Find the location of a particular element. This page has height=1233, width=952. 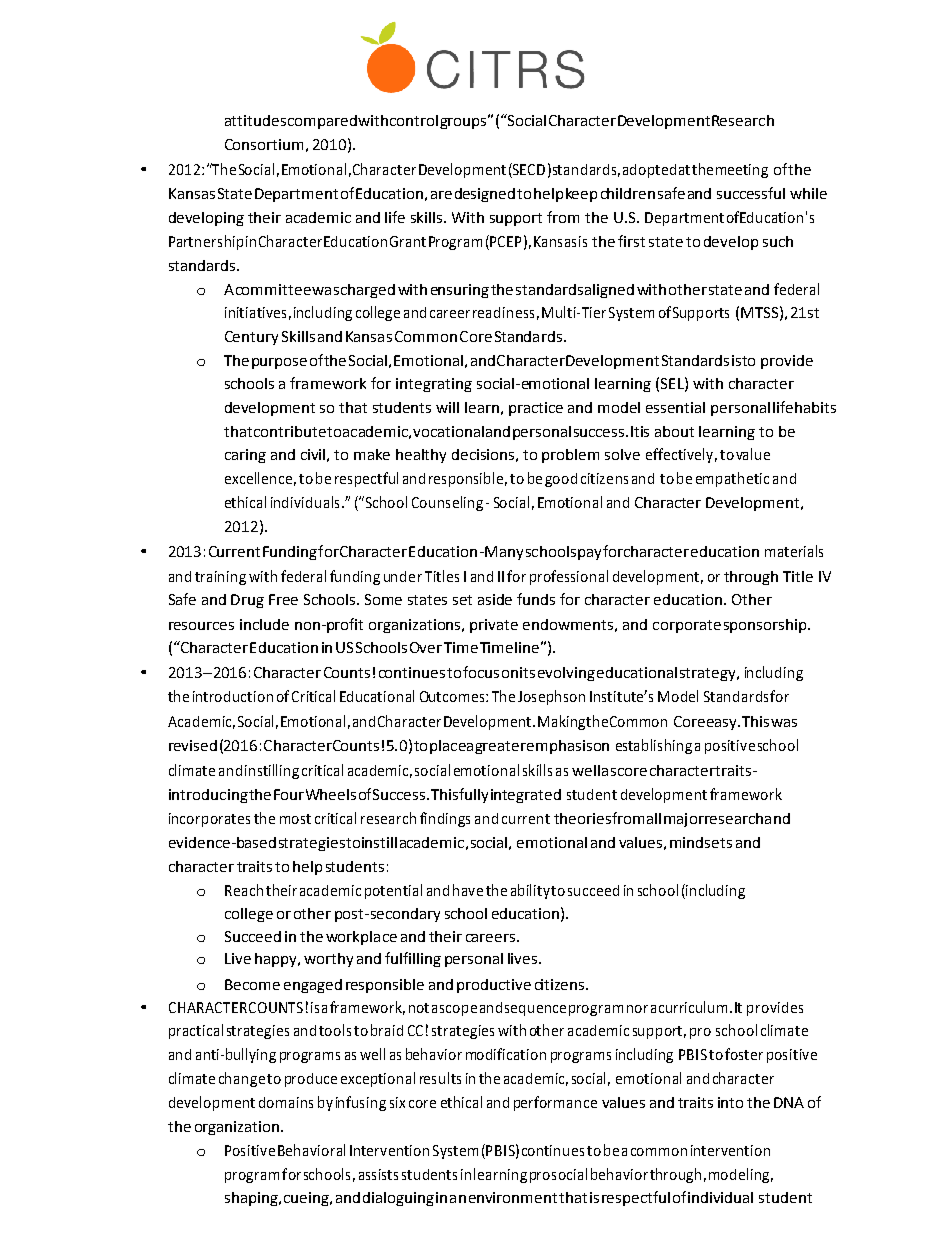

while is located at coordinates (808, 193).
